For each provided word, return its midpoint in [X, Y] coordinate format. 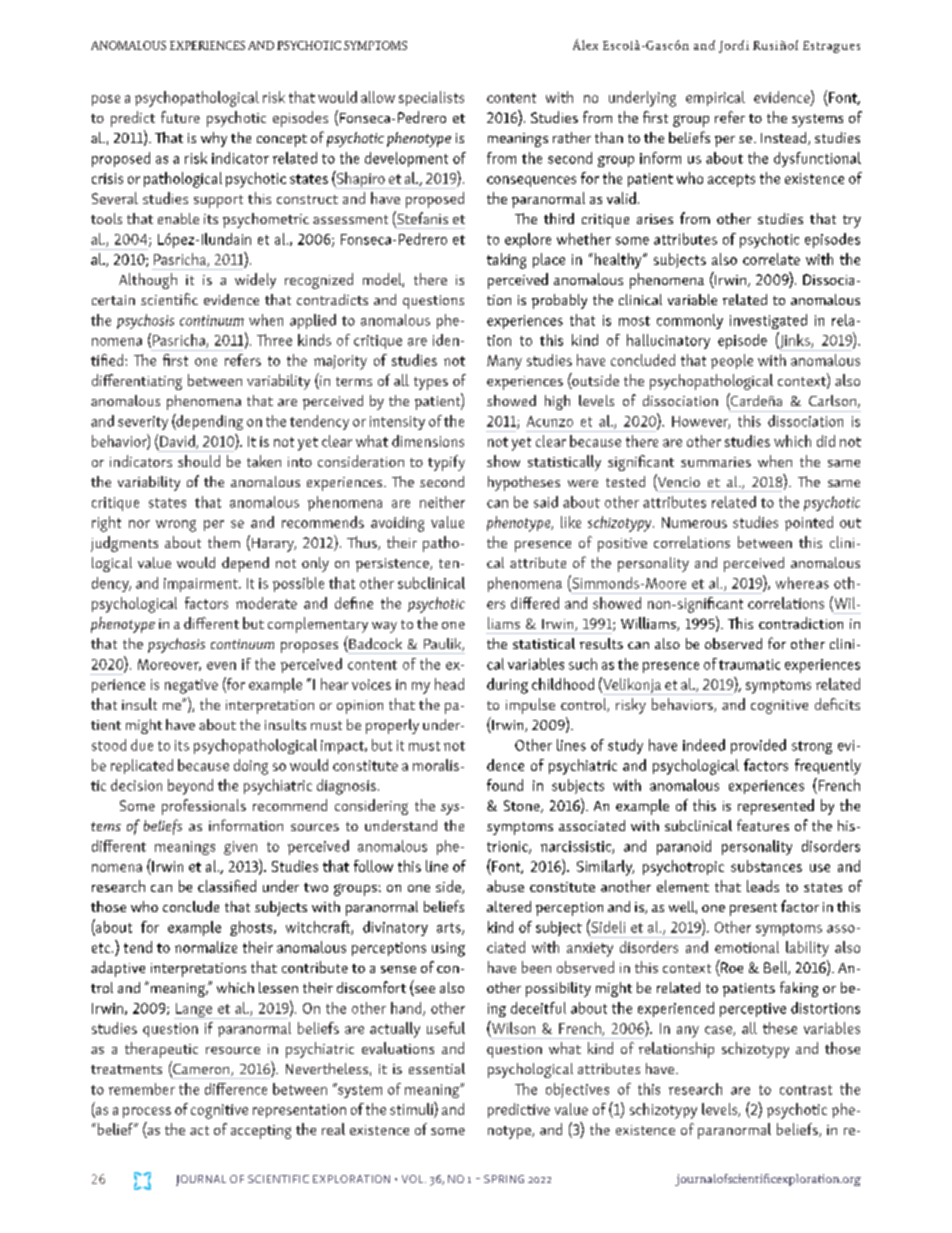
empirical [715, 98]
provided [758, 746]
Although [148, 281]
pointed [809, 523]
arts [450, 929]
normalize [206, 947]
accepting [261, 1132]
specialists [431, 98]
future [180, 117]
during [507, 686]
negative [191, 686]
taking [506, 261]
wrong [176, 526]
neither [442, 502]
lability [807, 949]
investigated [768, 321]
